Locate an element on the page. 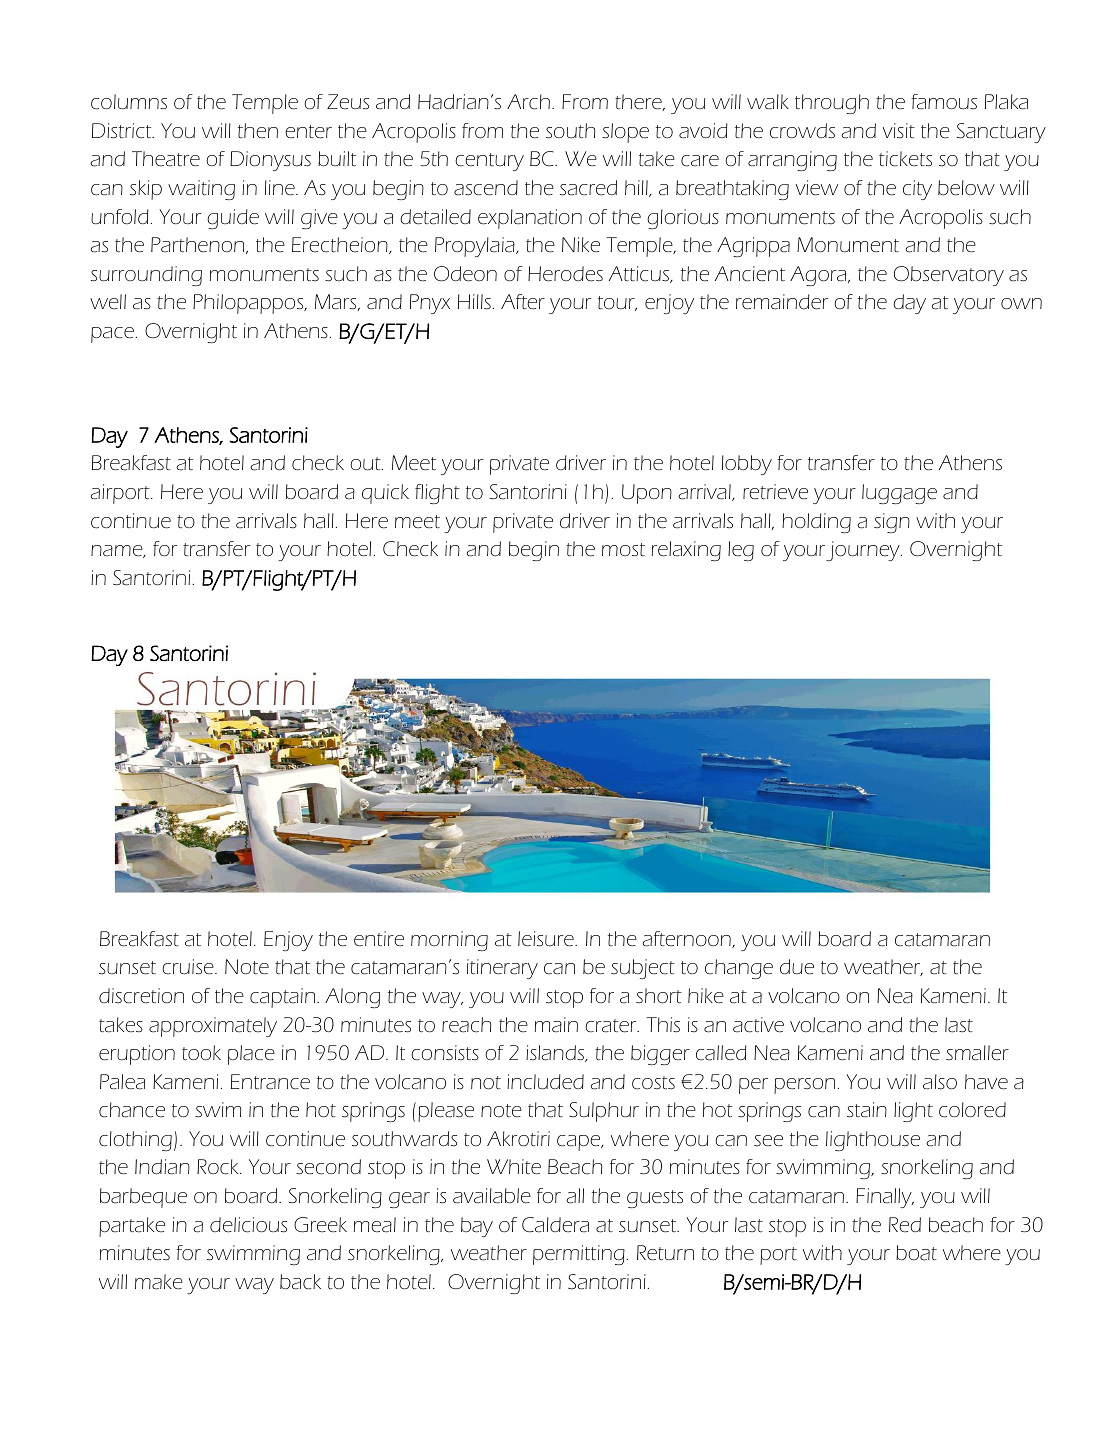 Image resolution: width=1117 pixels, height=1446 pixels. delicious is located at coordinates (248, 1225).
